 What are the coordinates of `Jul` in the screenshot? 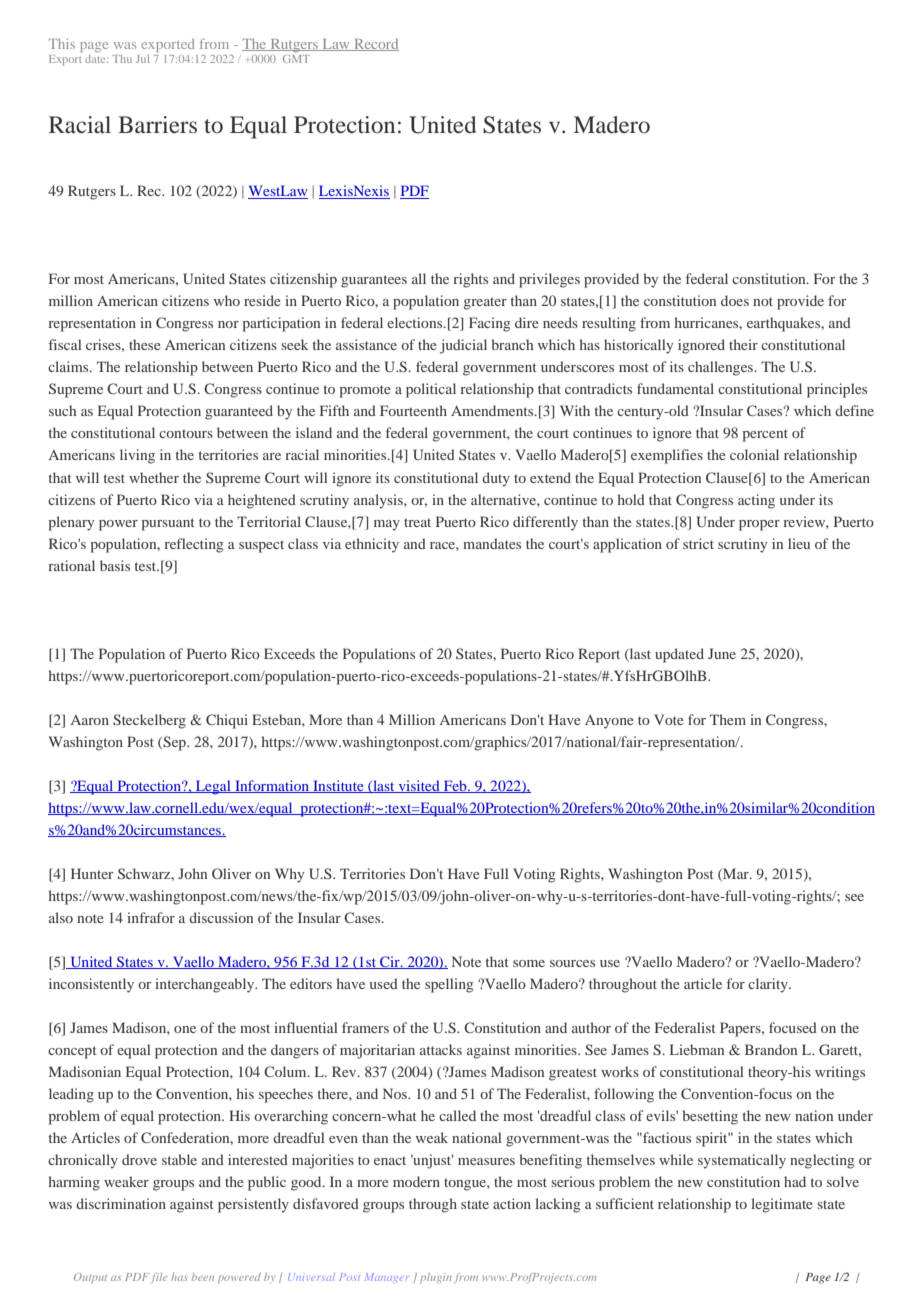 It's located at (142, 59).
